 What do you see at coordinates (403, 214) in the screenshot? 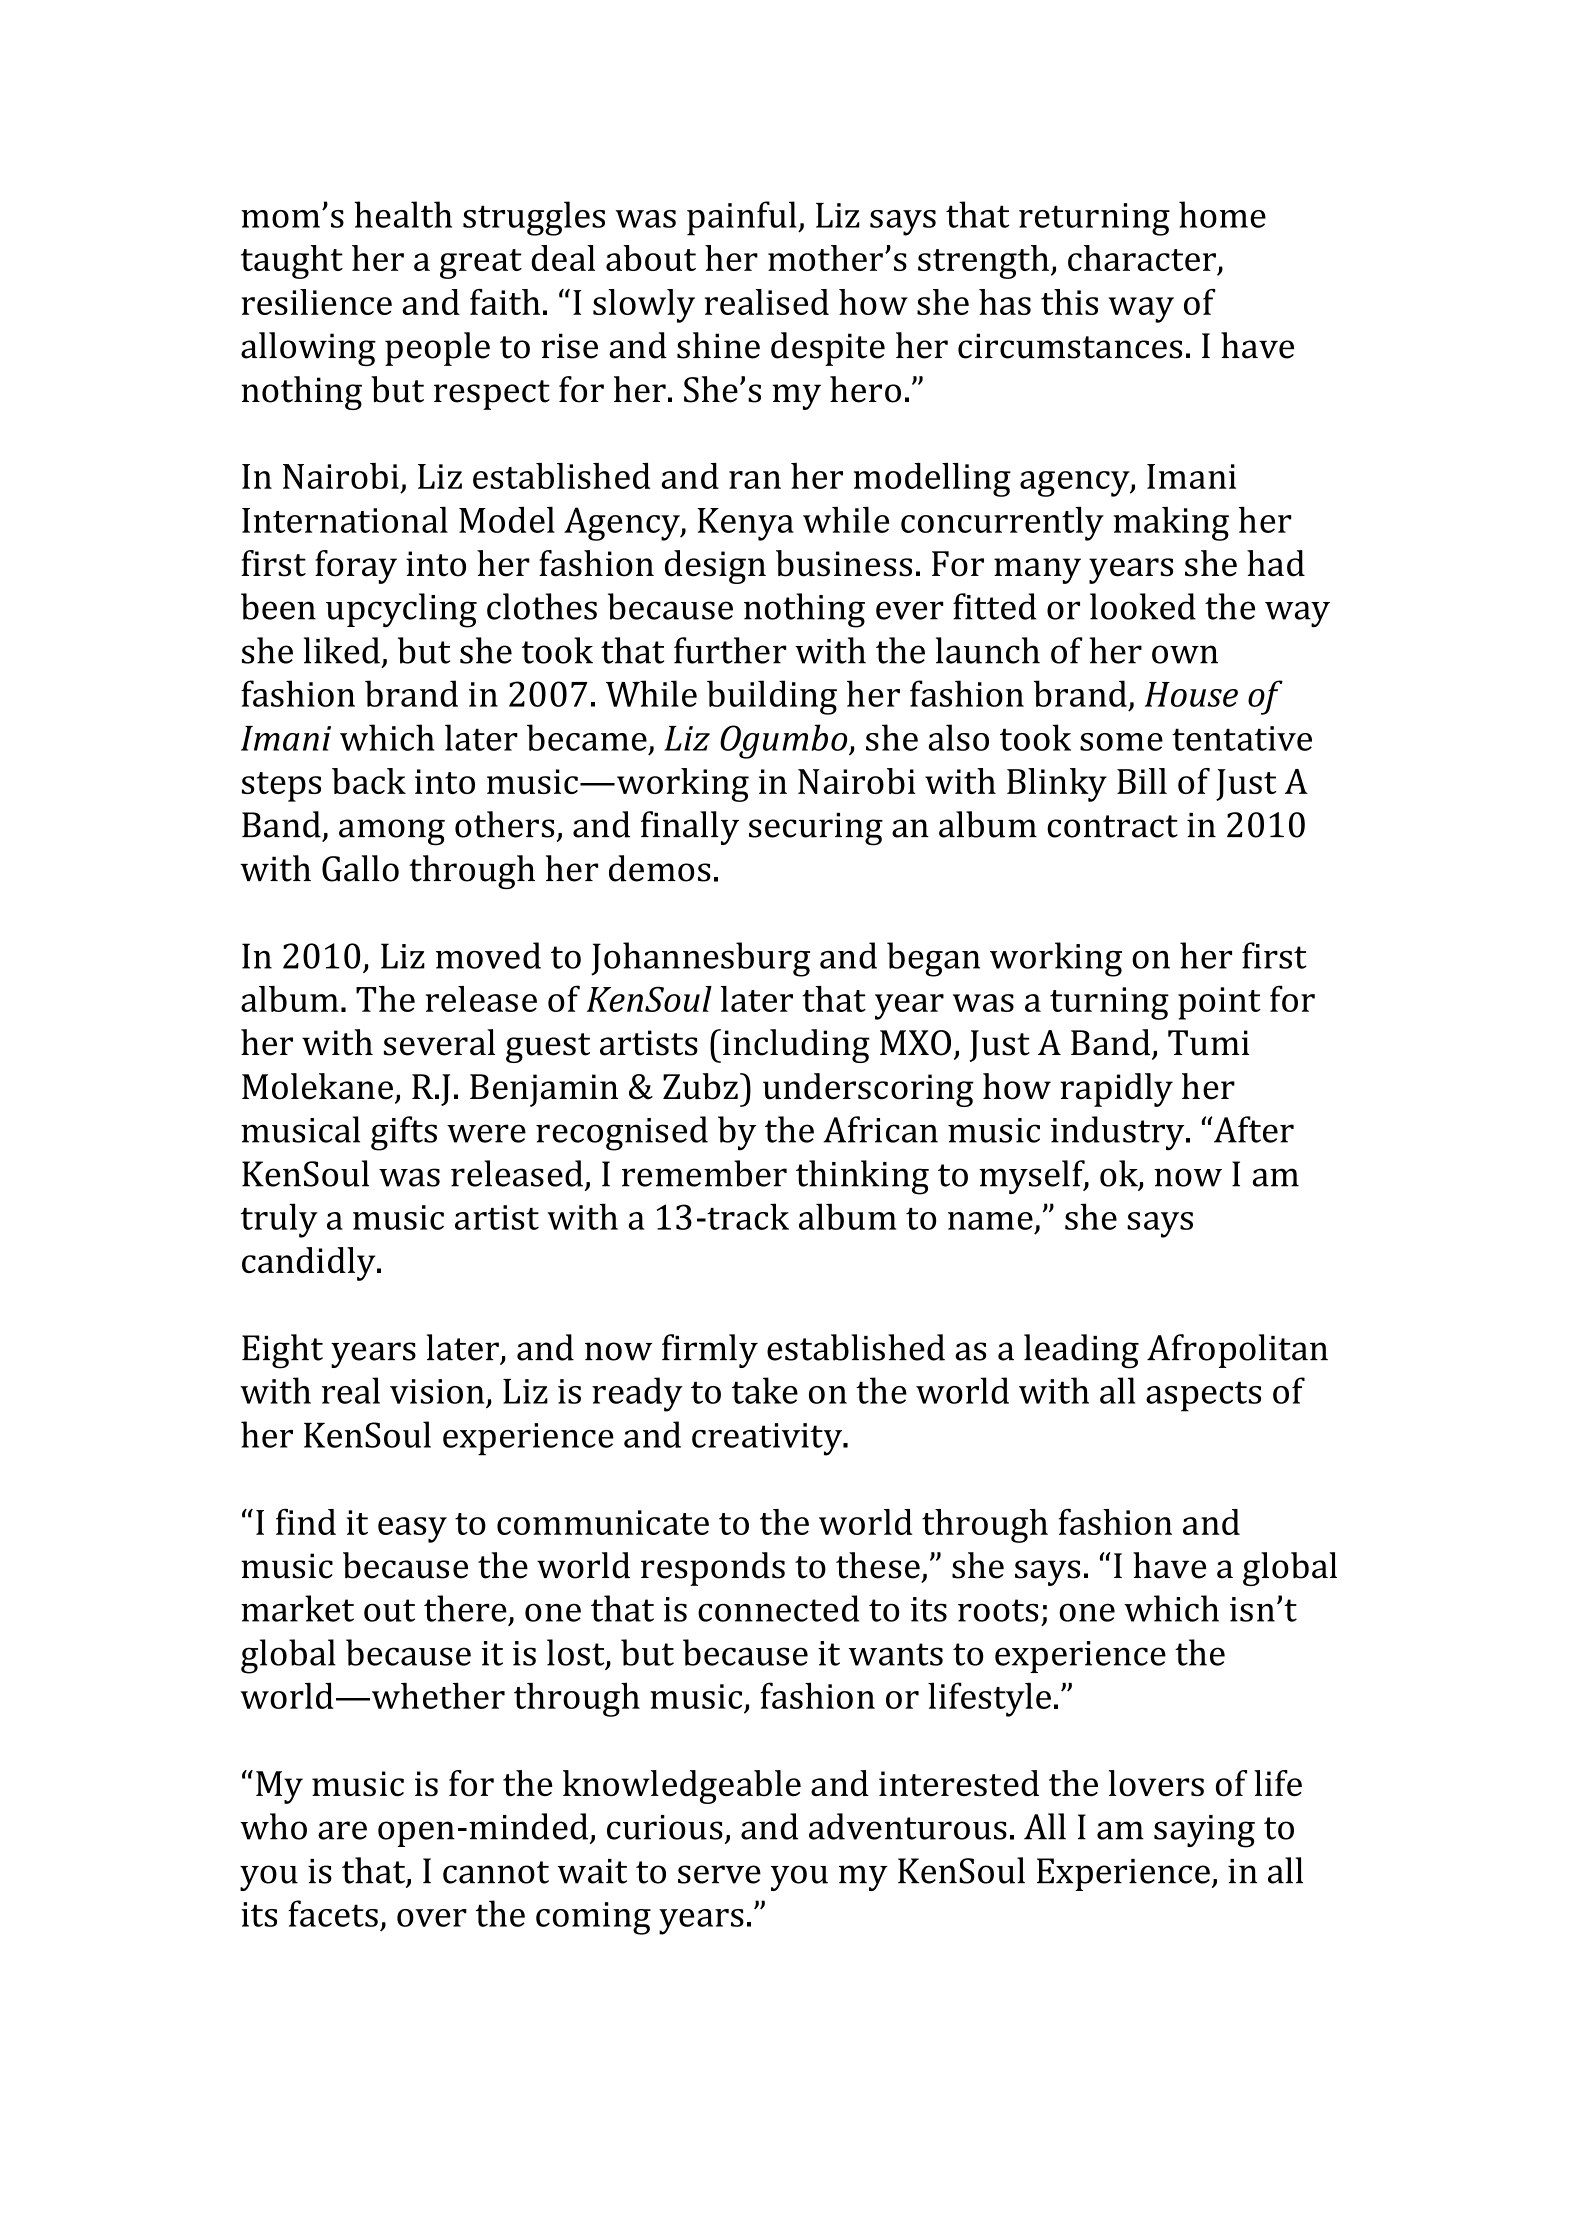
I see `health` at bounding box center [403, 214].
